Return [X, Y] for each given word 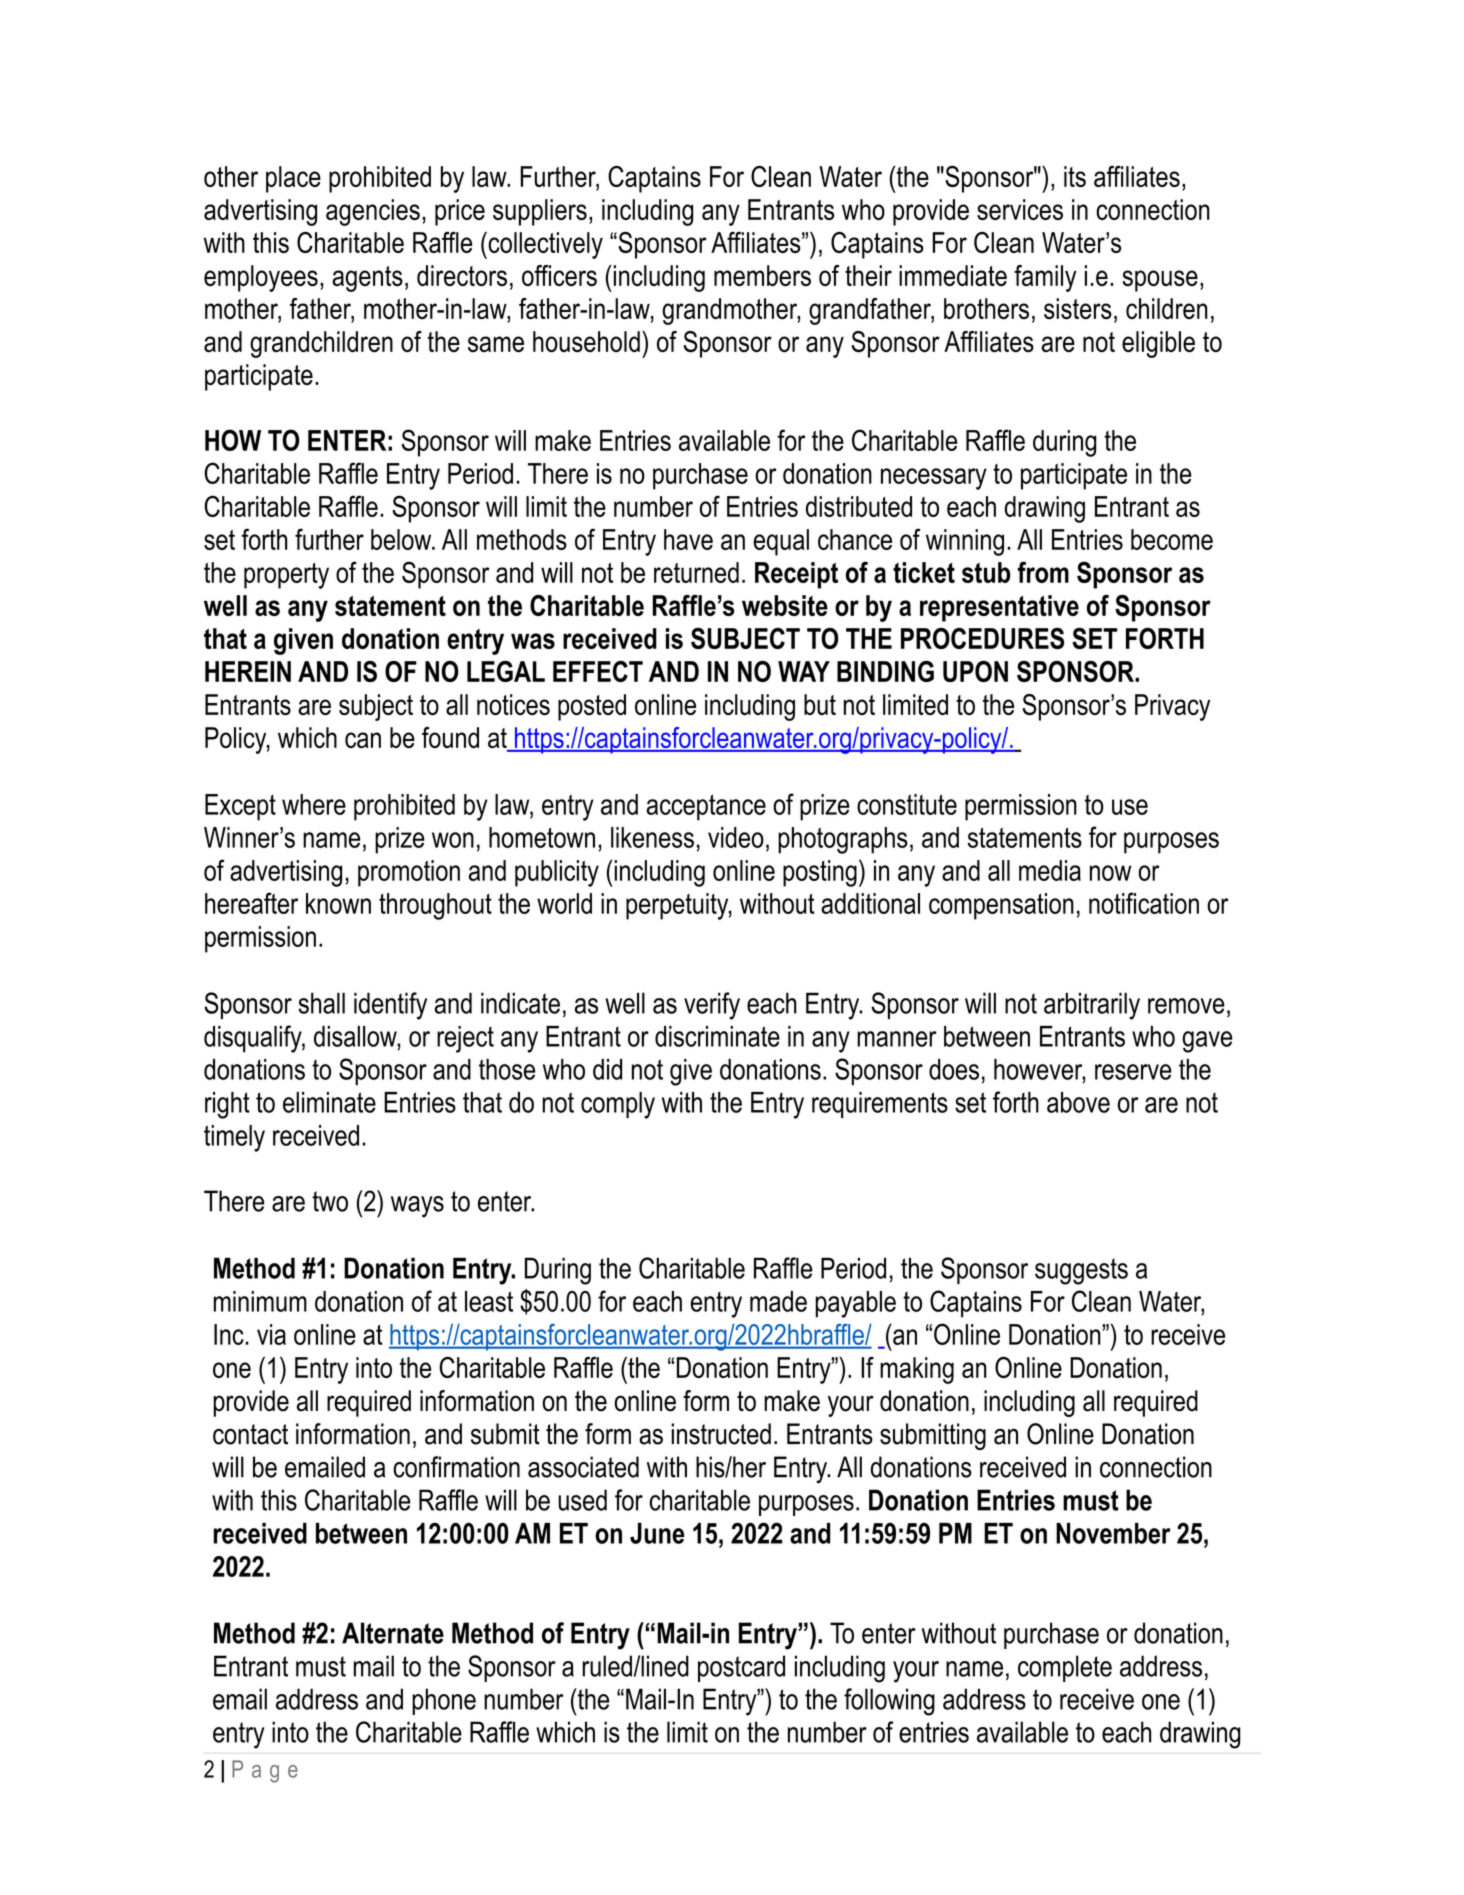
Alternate [393, 1633]
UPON [975, 671]
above [1078, 1102]
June [657, 1533]
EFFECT [598, 671]
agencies [373, 212]
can [363, 740]
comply [618, 1105]
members [762, 275]
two [330, 1201]
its [1075, 176]
